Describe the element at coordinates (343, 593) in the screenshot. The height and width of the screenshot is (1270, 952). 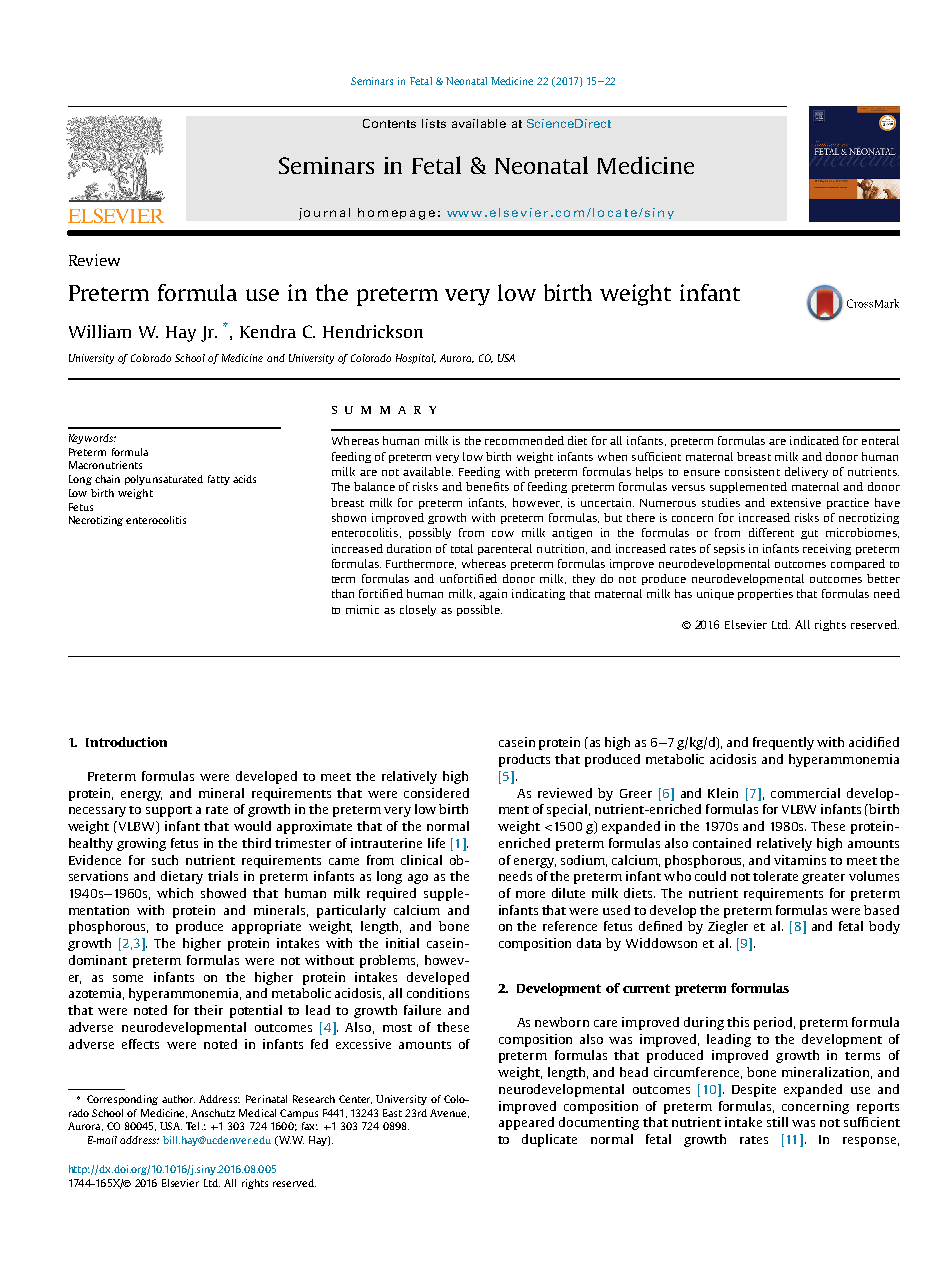
I see `than` at that location.
